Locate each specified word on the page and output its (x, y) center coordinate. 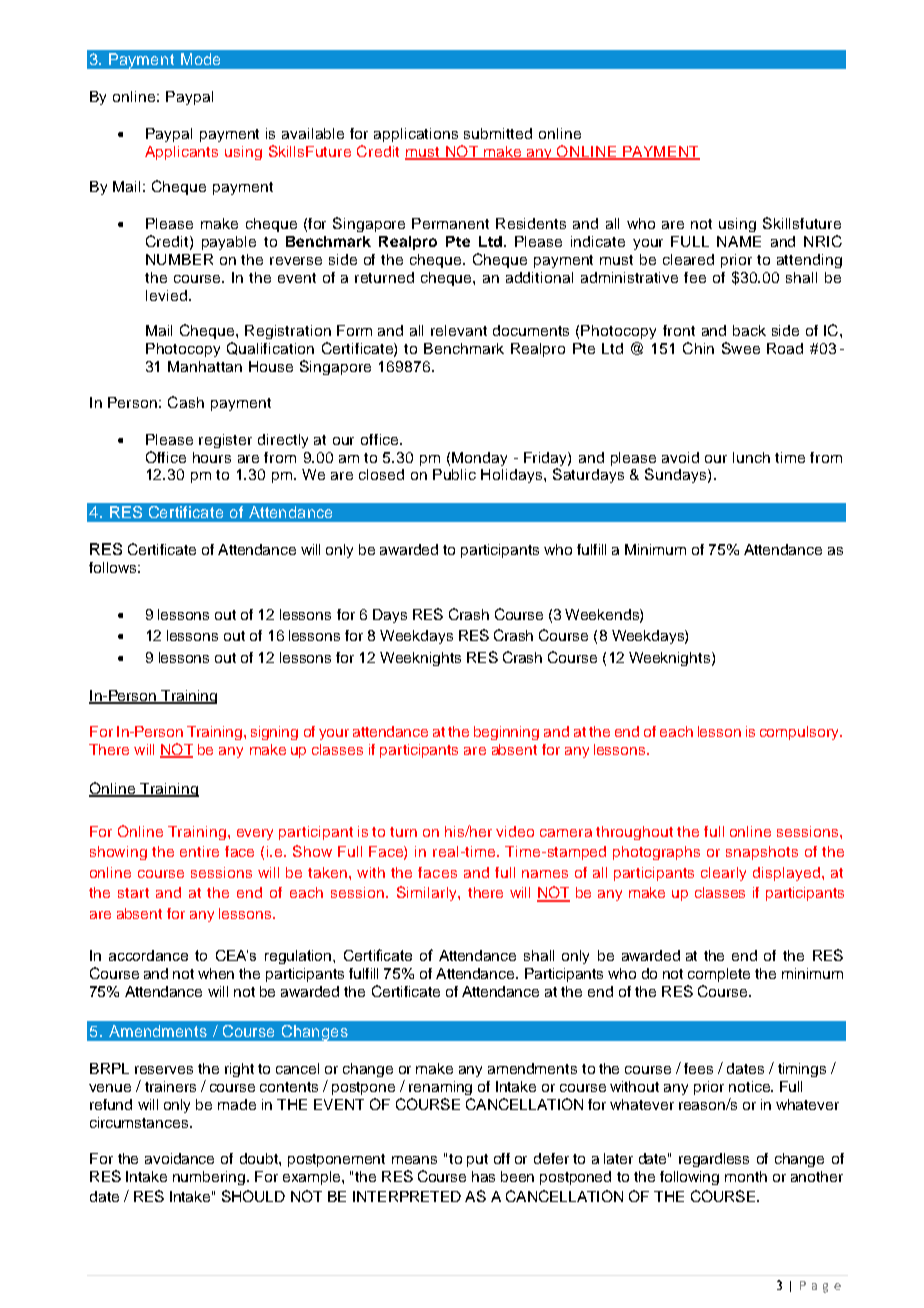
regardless (714, 1160)
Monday (479, 459)
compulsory (800, 733)
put (477, 1160)
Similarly (428, 893)
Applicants (181, 153)
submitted (498, 133)
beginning (506, 733)
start (133, 893)
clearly (723, 874)
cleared (688, 259)
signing (274, 733)
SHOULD (253, 1196)
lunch (751, 457)
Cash (186, 402)
